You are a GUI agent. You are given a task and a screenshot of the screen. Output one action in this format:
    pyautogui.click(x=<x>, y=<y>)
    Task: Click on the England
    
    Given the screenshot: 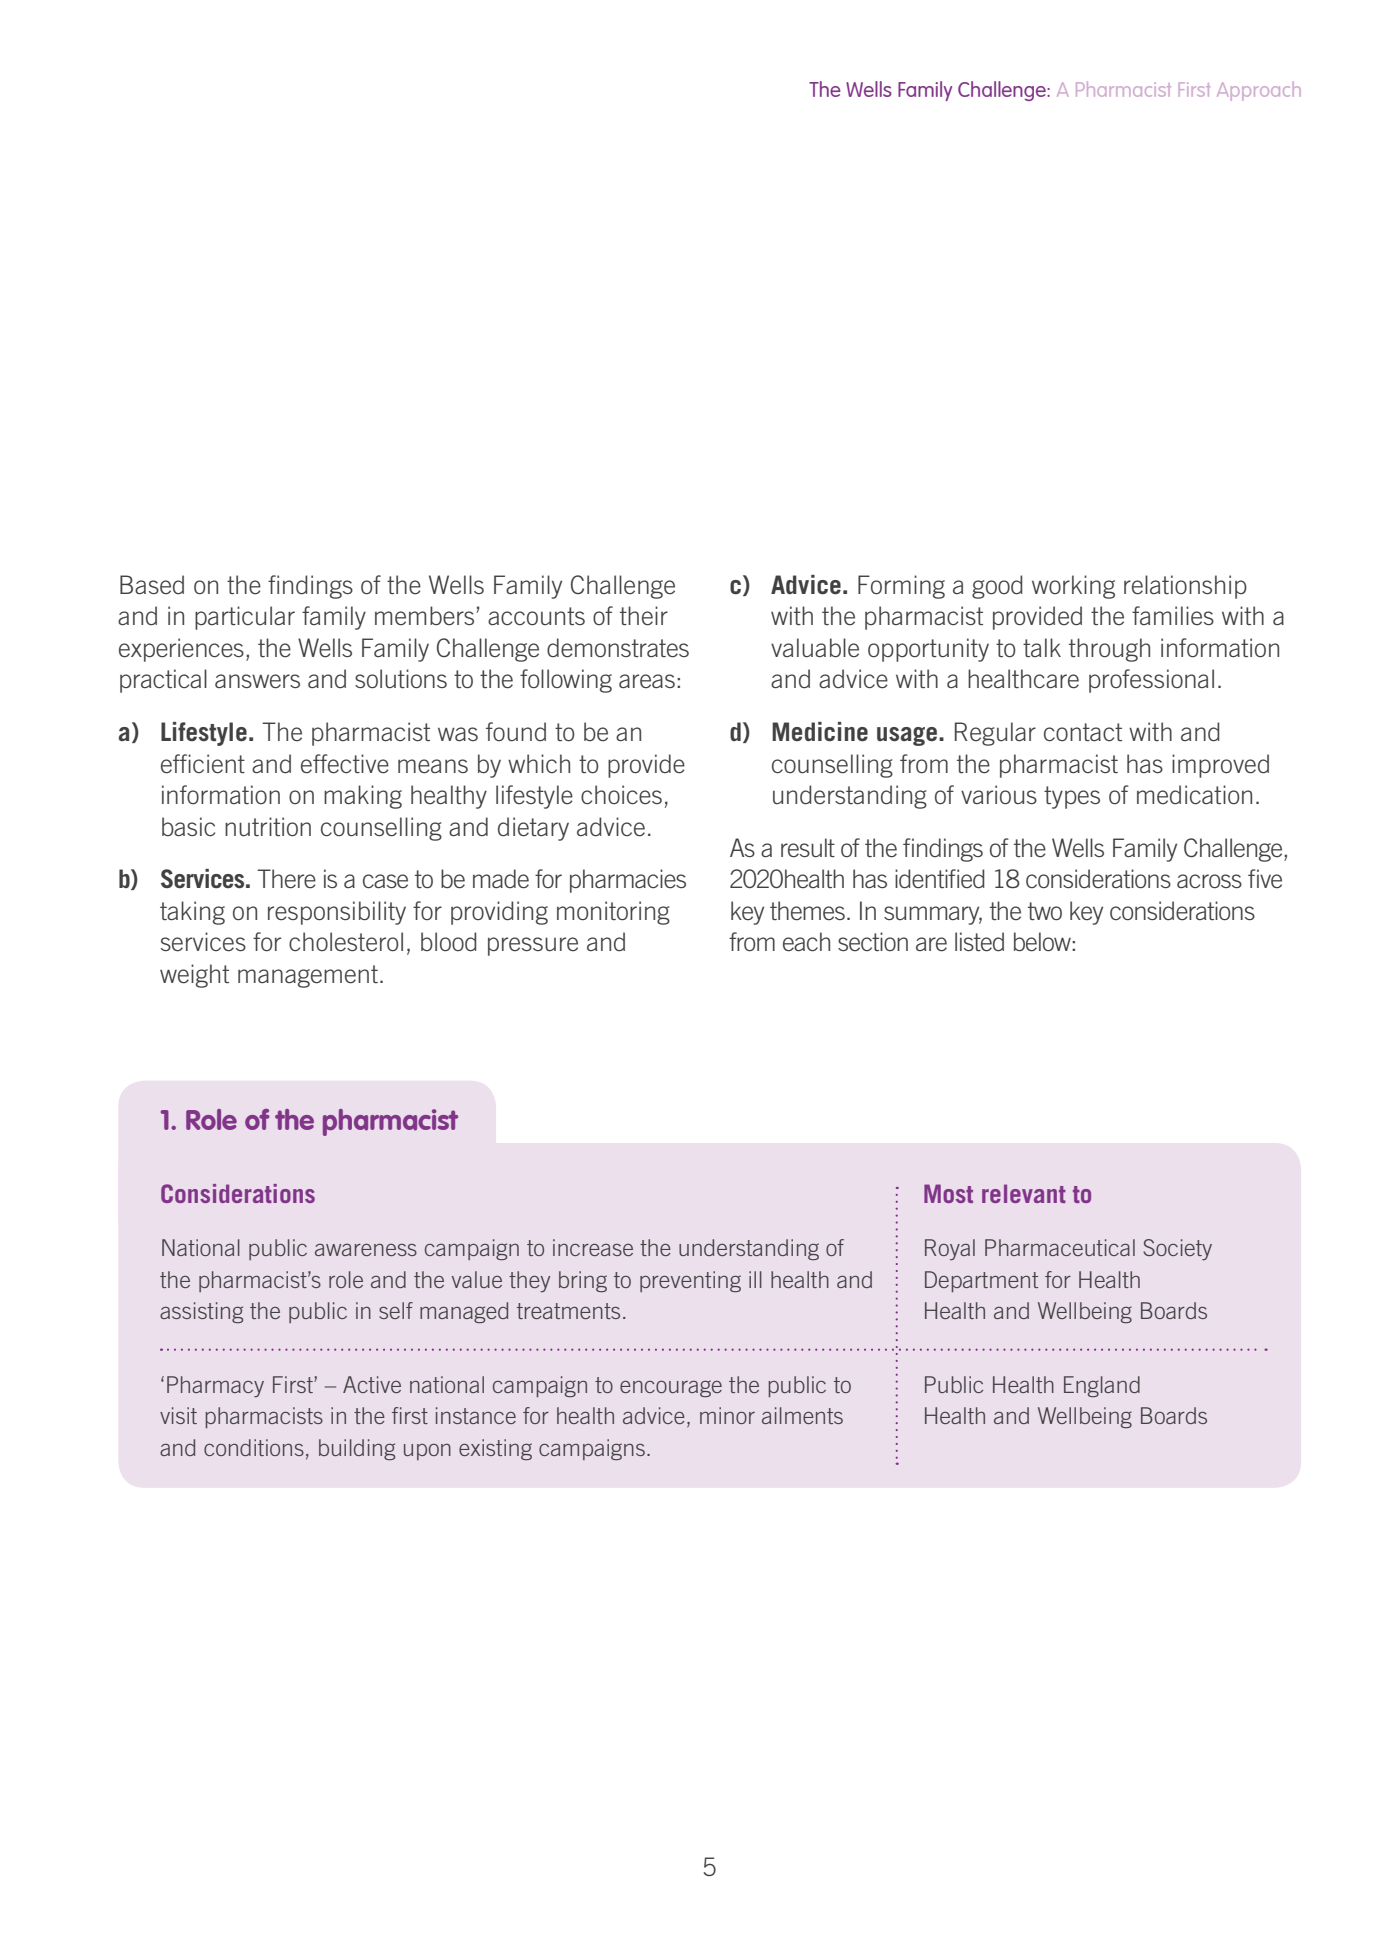 What is the action you would take?
    pyautogui.click(x=1102, y=1386)
